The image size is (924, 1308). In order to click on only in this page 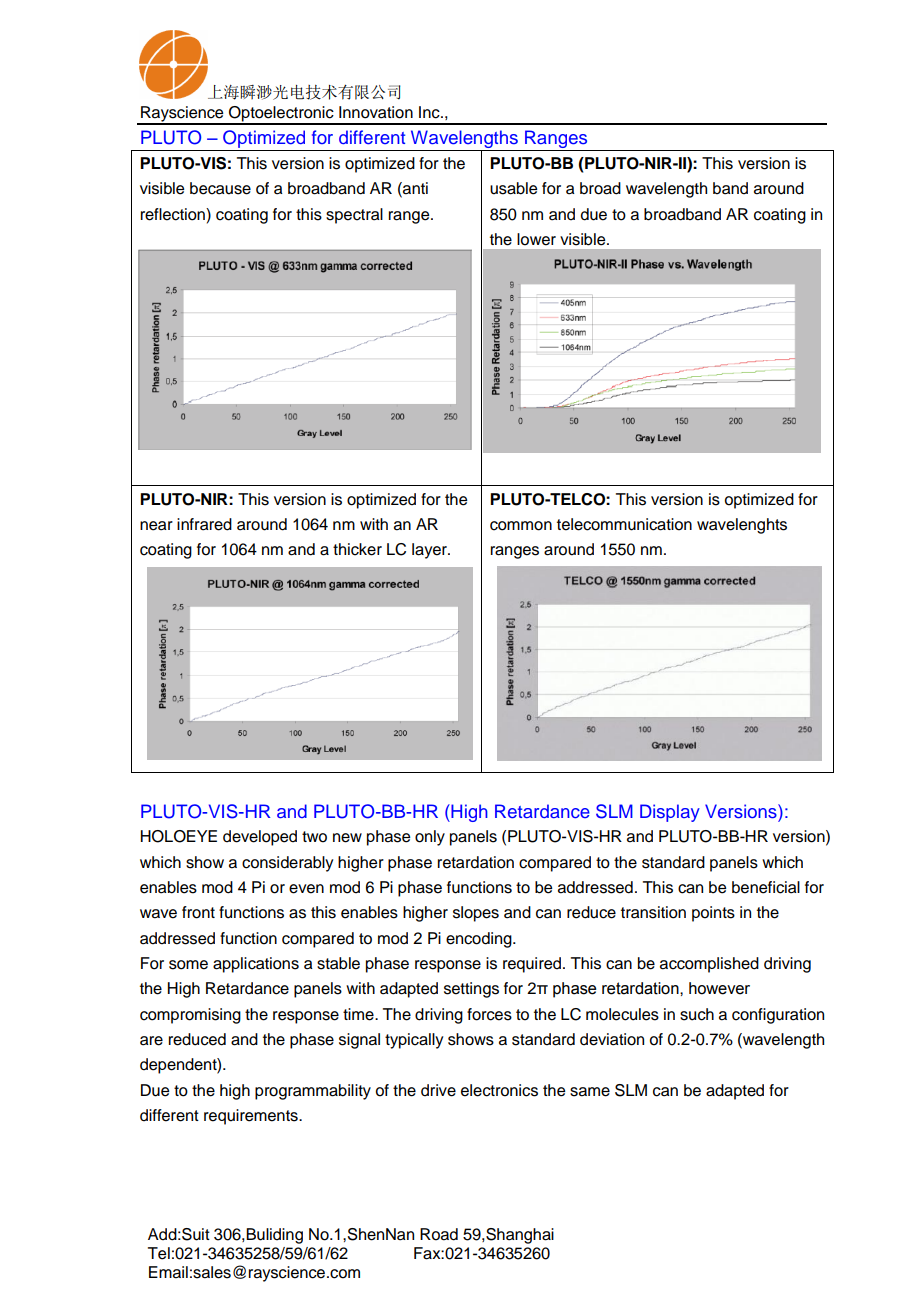, I will do `click(430, 838)`.
